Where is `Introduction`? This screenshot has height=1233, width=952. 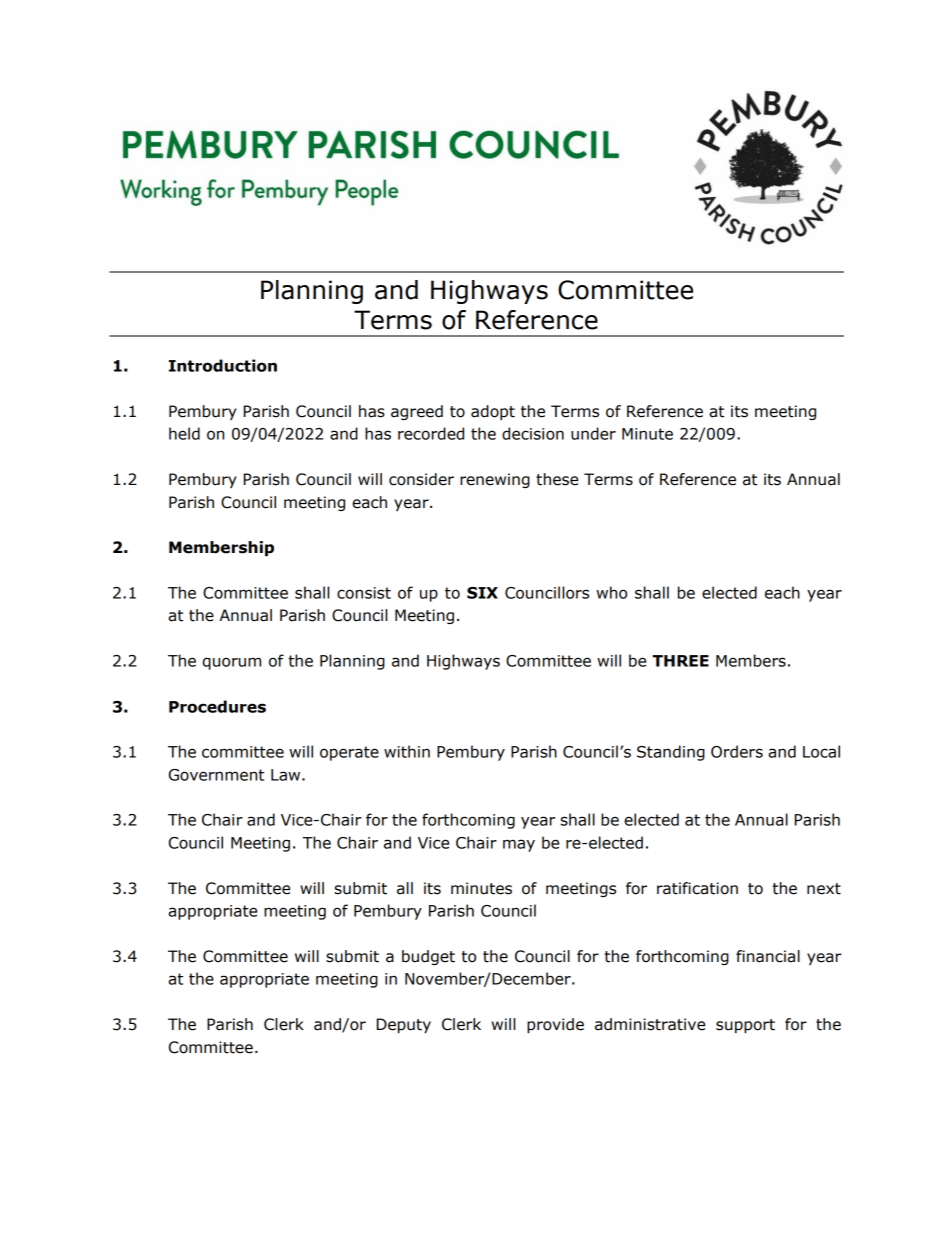 Introduction is located at coordinates (223, 365).
